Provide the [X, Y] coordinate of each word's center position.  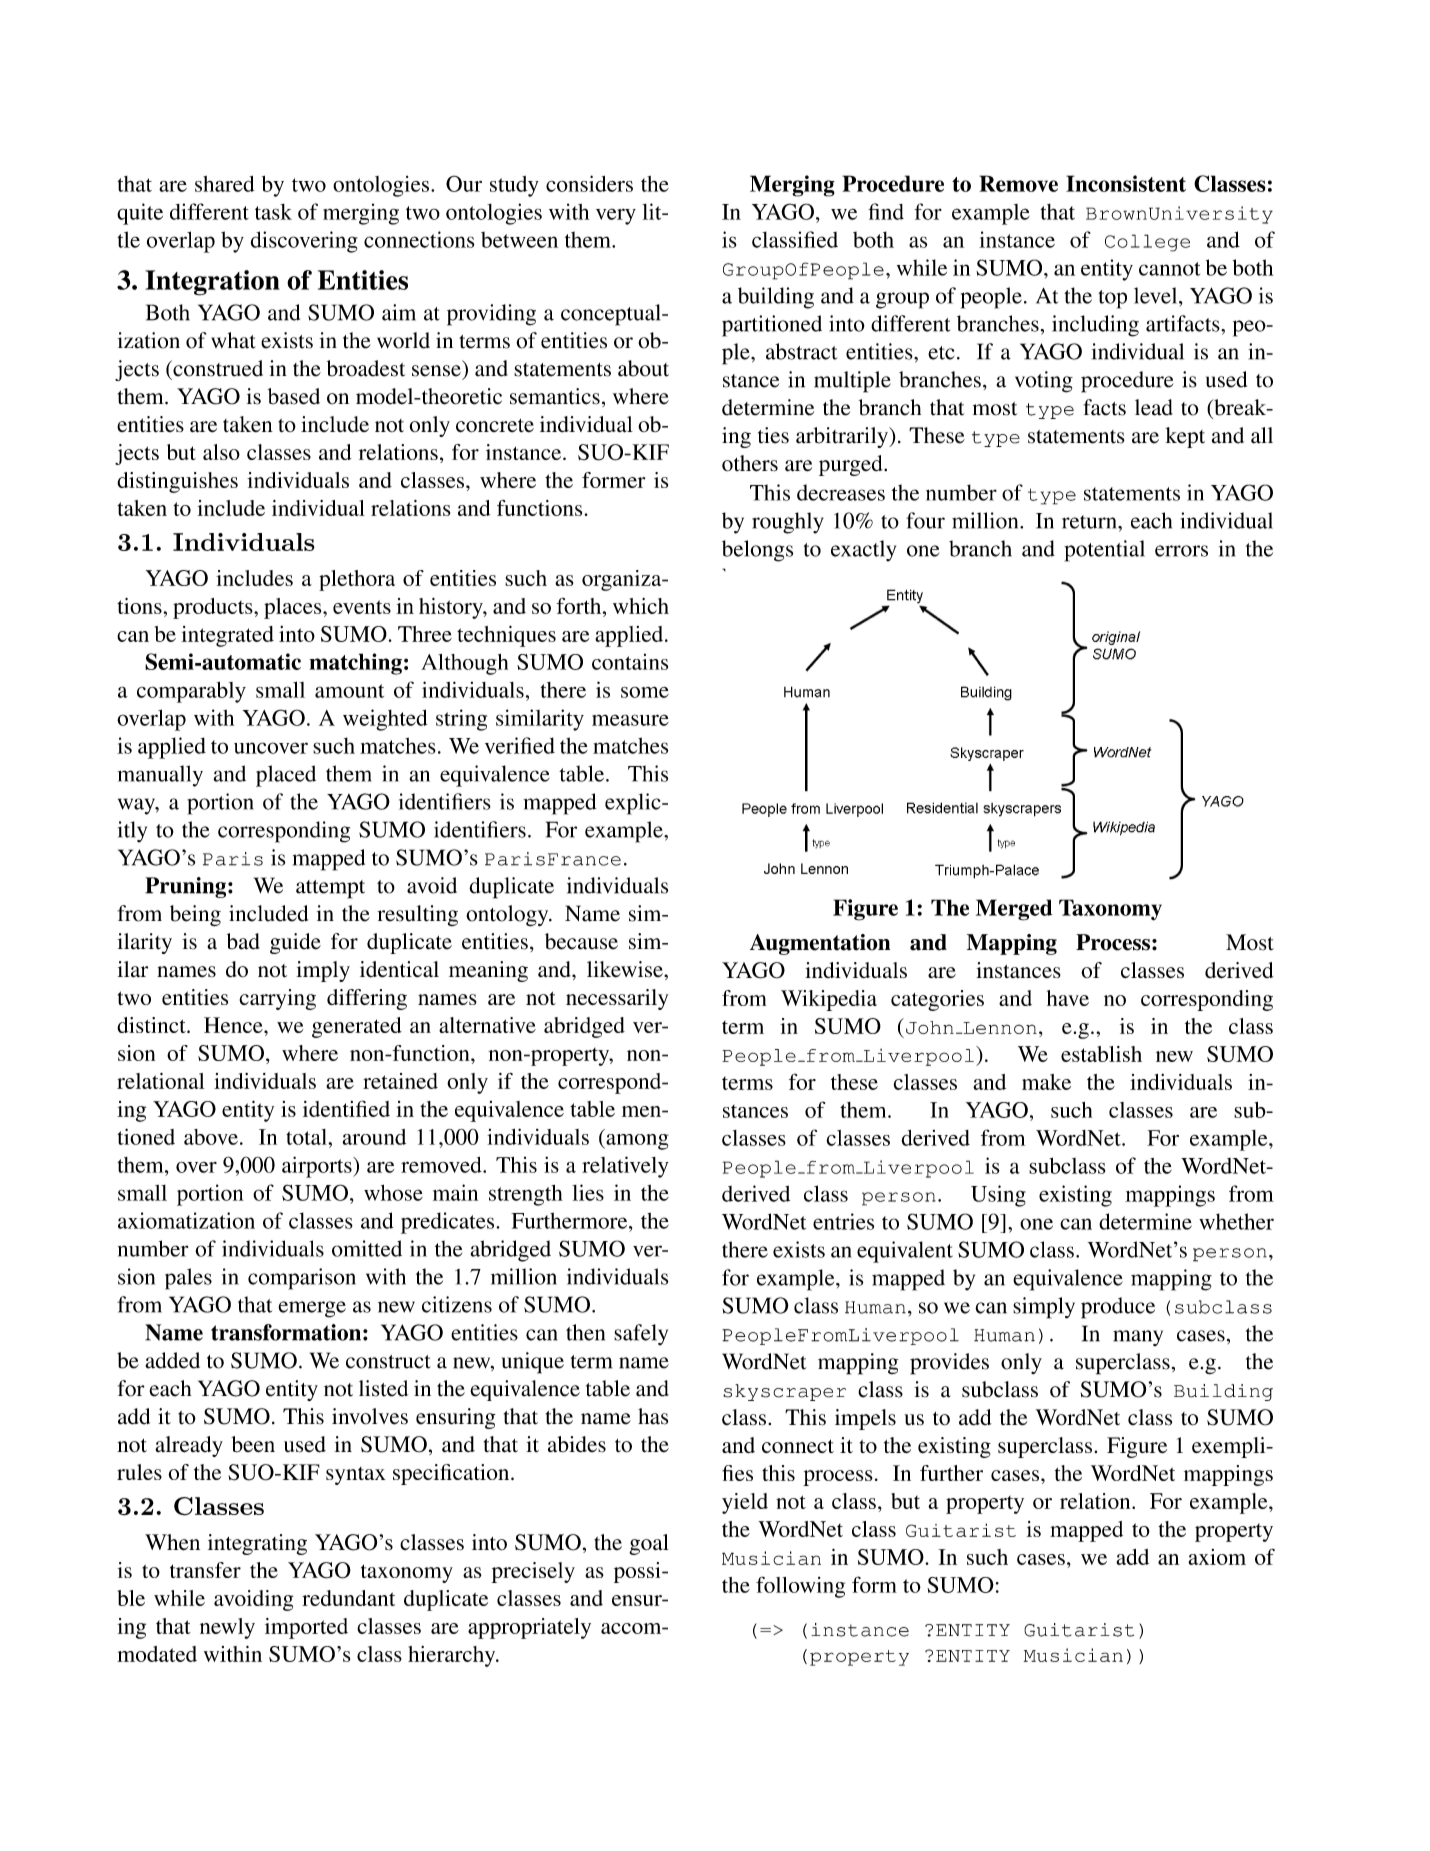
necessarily [617, 999]
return [1090, 522]
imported [306, 1628]
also [221, 452]
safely [641, 1334]
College [1147, 243]
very [616, 216]
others [750, 463]
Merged [1014, 910]
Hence [234, 1025]
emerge [312, 1309]
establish [1101, 1054]
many [1138, 1338]
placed [286, 776]
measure [630, 720]
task [273, 212]
